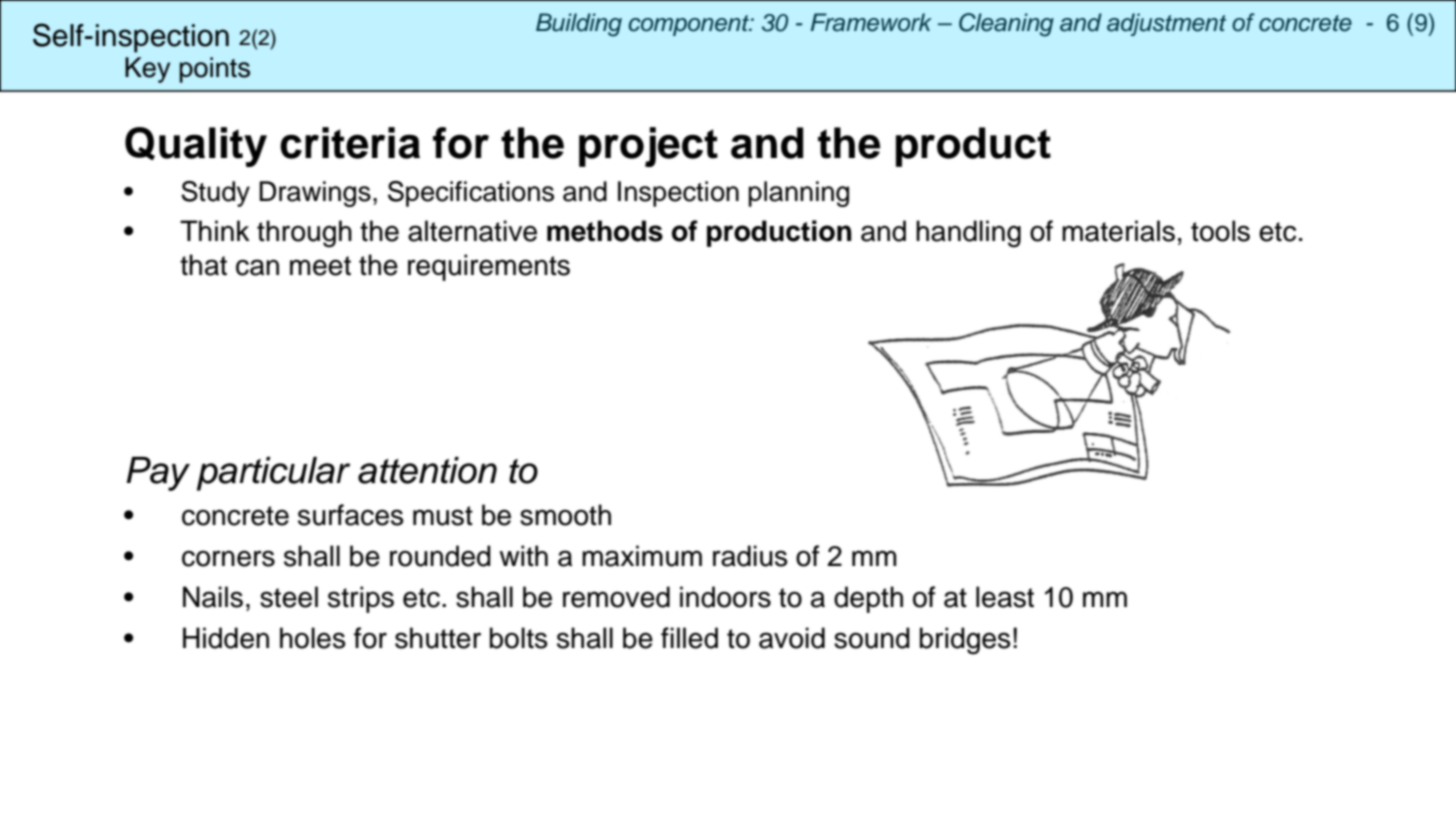 The height and width of the screenshot is (819, 1456). What do you see at coordinates (689, 638) in the screenshot?
I see `filled` at bounding box center [689, 638].
